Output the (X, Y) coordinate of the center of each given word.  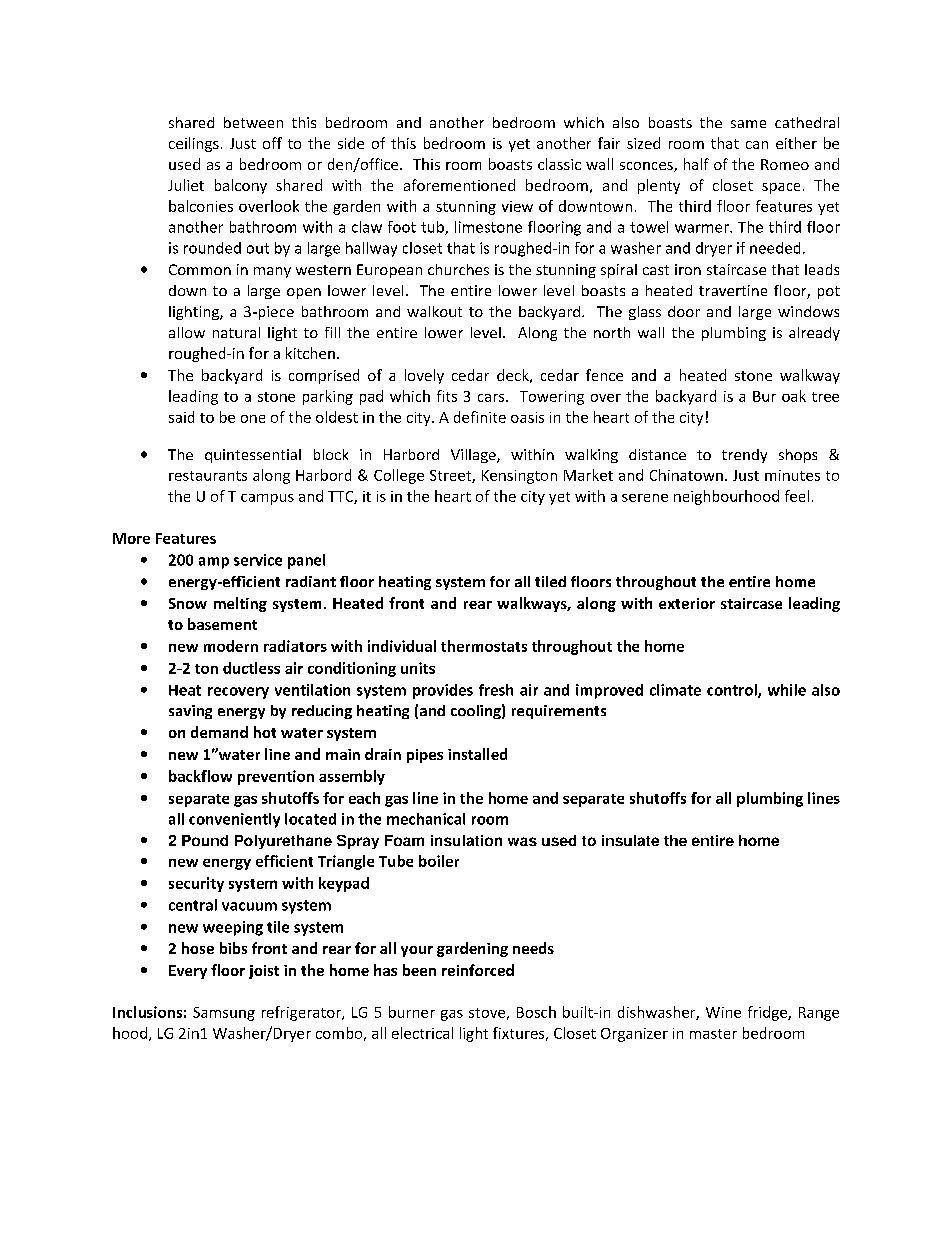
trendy (744, 456)
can (757, 145)
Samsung (224, 1014)
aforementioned (459, 185)
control (733, 691)
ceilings (194, 144)
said (181, 417)
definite (480, 417)
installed (477, 754)
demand (219, 732)
